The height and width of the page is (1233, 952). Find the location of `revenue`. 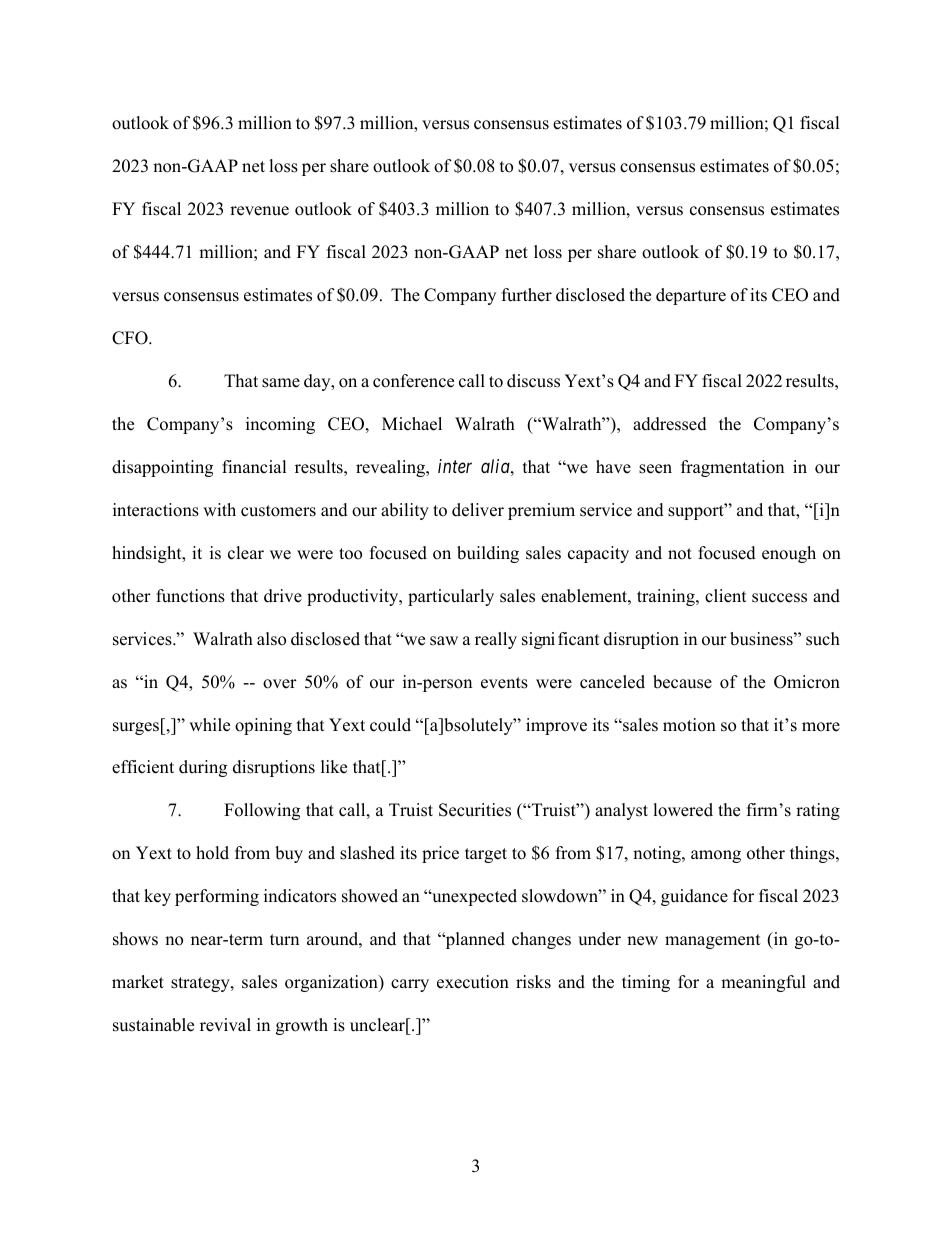

revenue is located at coordinates (259, 211).
